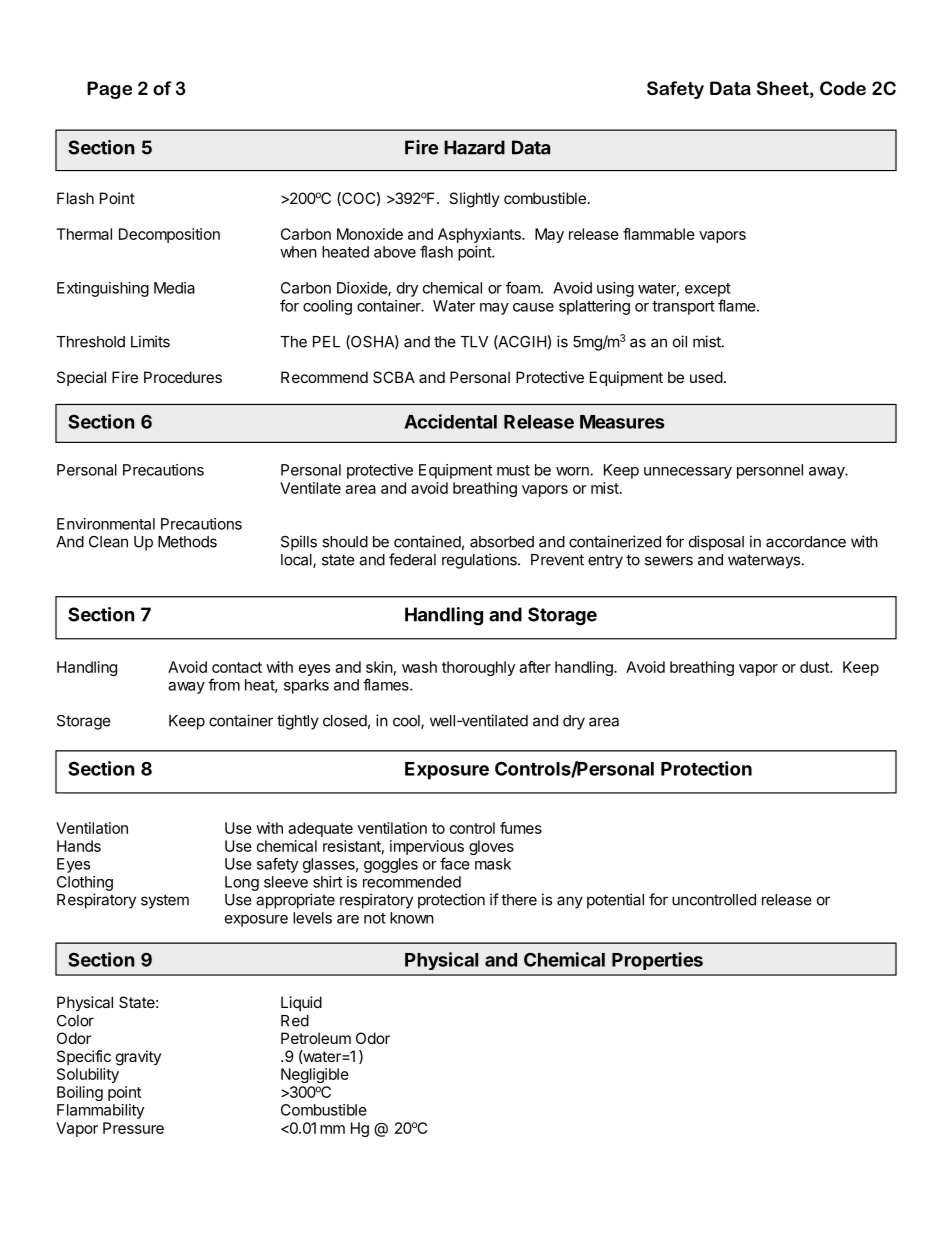 This document has height=1233, width=952. What do you see at coordinates (455, 863) in the document?
I see `face` at bounding box center [455, 863].
